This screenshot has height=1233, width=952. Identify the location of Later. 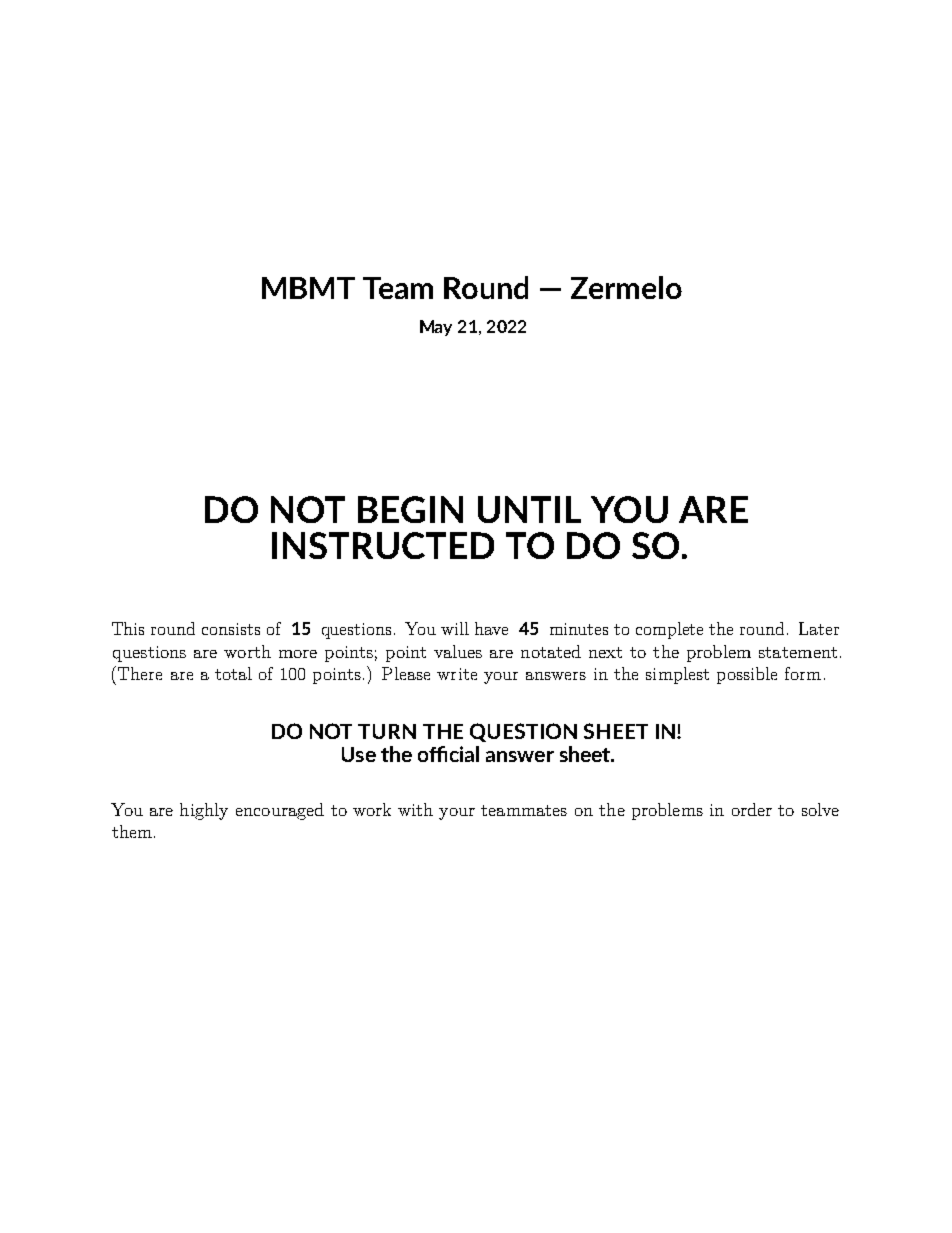
(819, 628).
